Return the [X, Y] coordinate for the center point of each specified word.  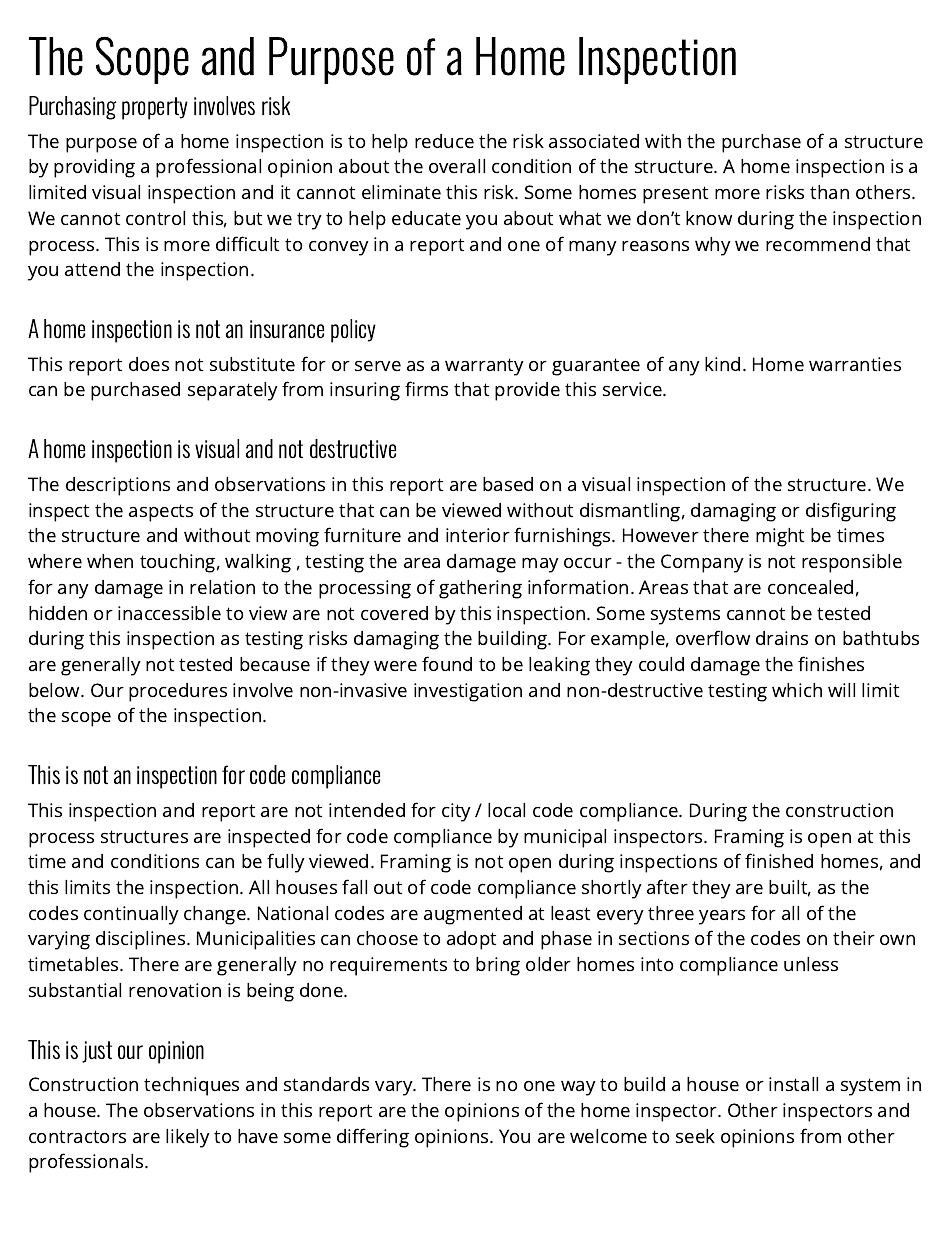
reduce [444, 141]
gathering [480, 589]
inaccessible [169, 613]
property [155, 108]
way [578, 1088]
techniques [191, 1086]
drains [782, 638]
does [149, 364]
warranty [484, 367]
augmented [473, 915]
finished [779, 860]
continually [131, 915]
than [829, 192]
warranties [855, 364]
